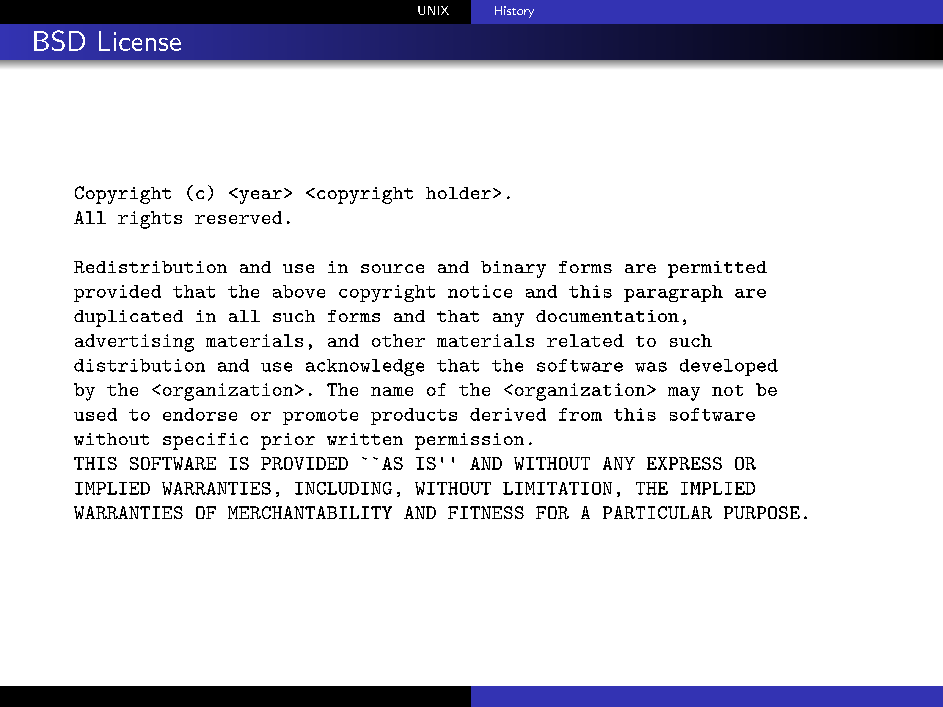  What do you see at coordinates (717, 269) in the page?
I see `permitted` at bounding box center [717, 269].
